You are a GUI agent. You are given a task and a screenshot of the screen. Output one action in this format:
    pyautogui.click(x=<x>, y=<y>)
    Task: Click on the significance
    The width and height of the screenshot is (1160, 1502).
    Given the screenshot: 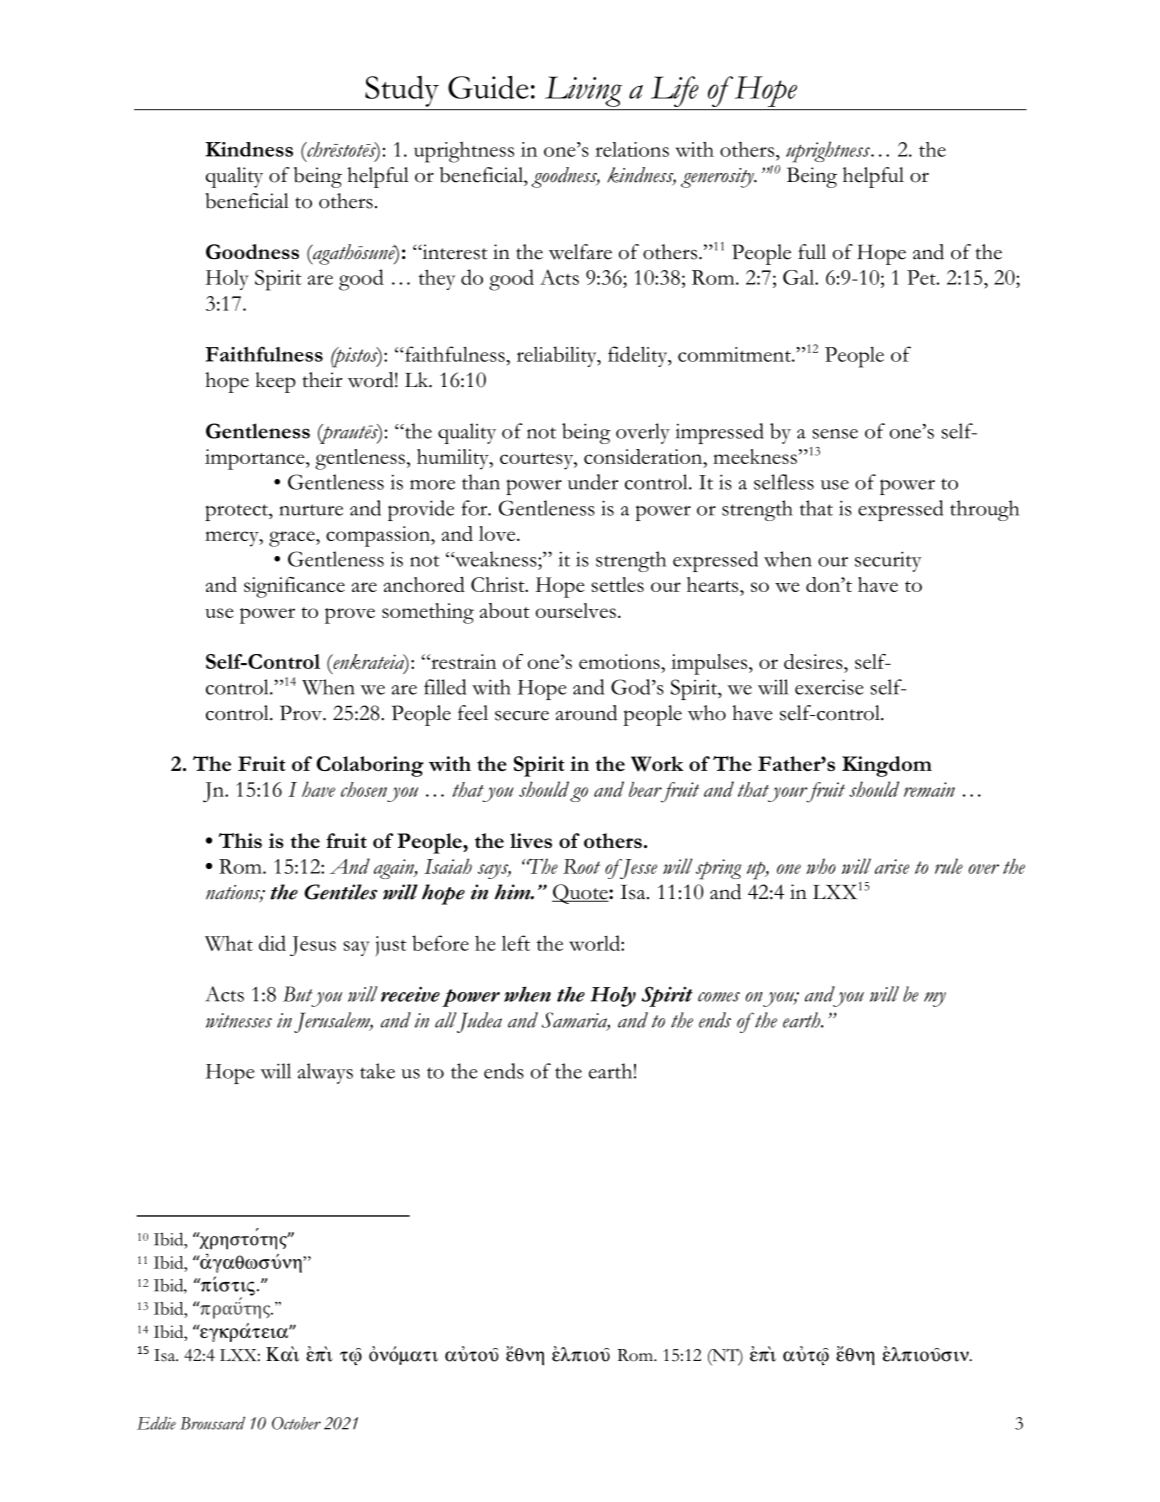 What is the action you would take?
    pyautogui.click(x=294, y=587)
